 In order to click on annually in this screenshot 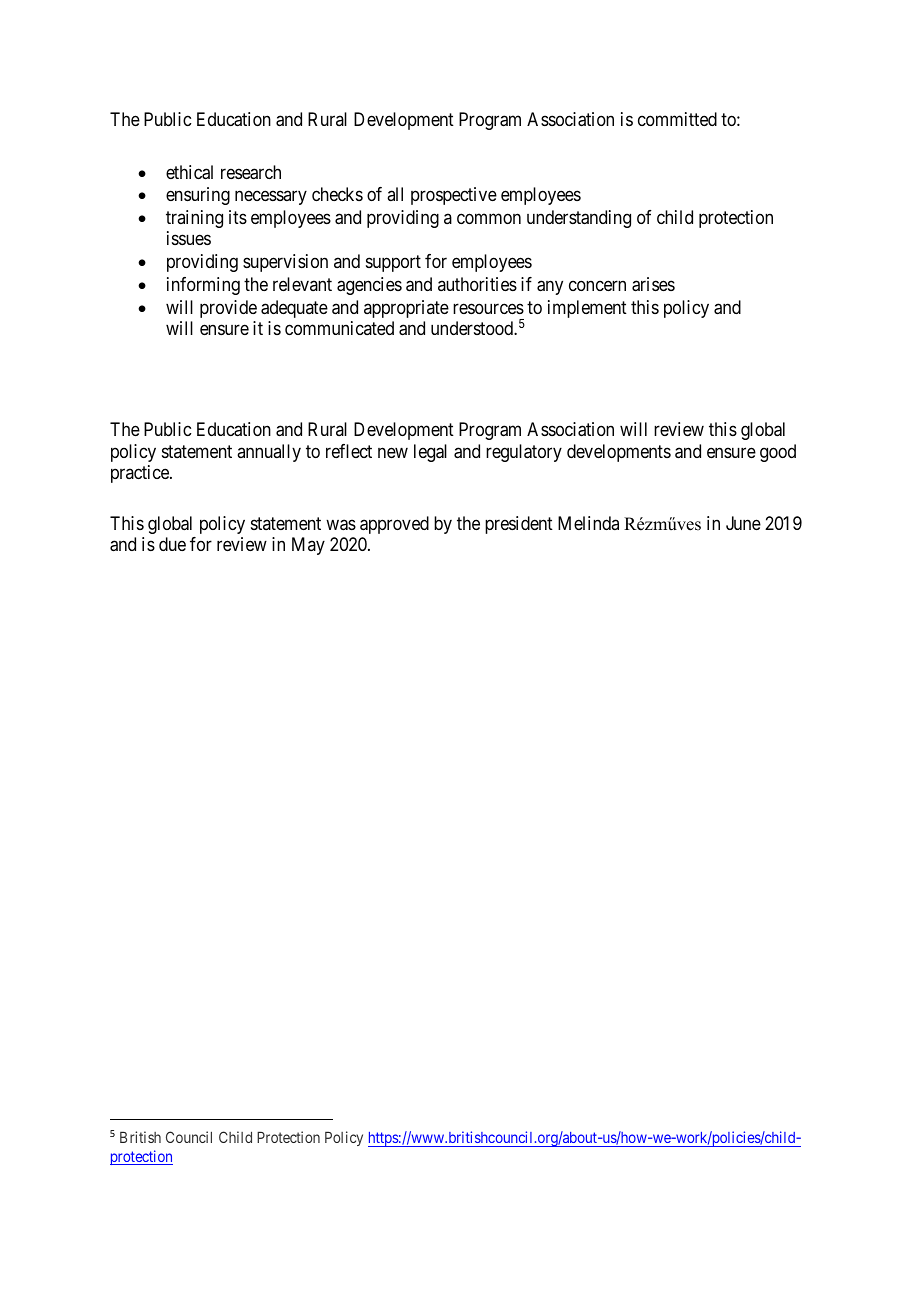, I will do `click(269, 453)`.
